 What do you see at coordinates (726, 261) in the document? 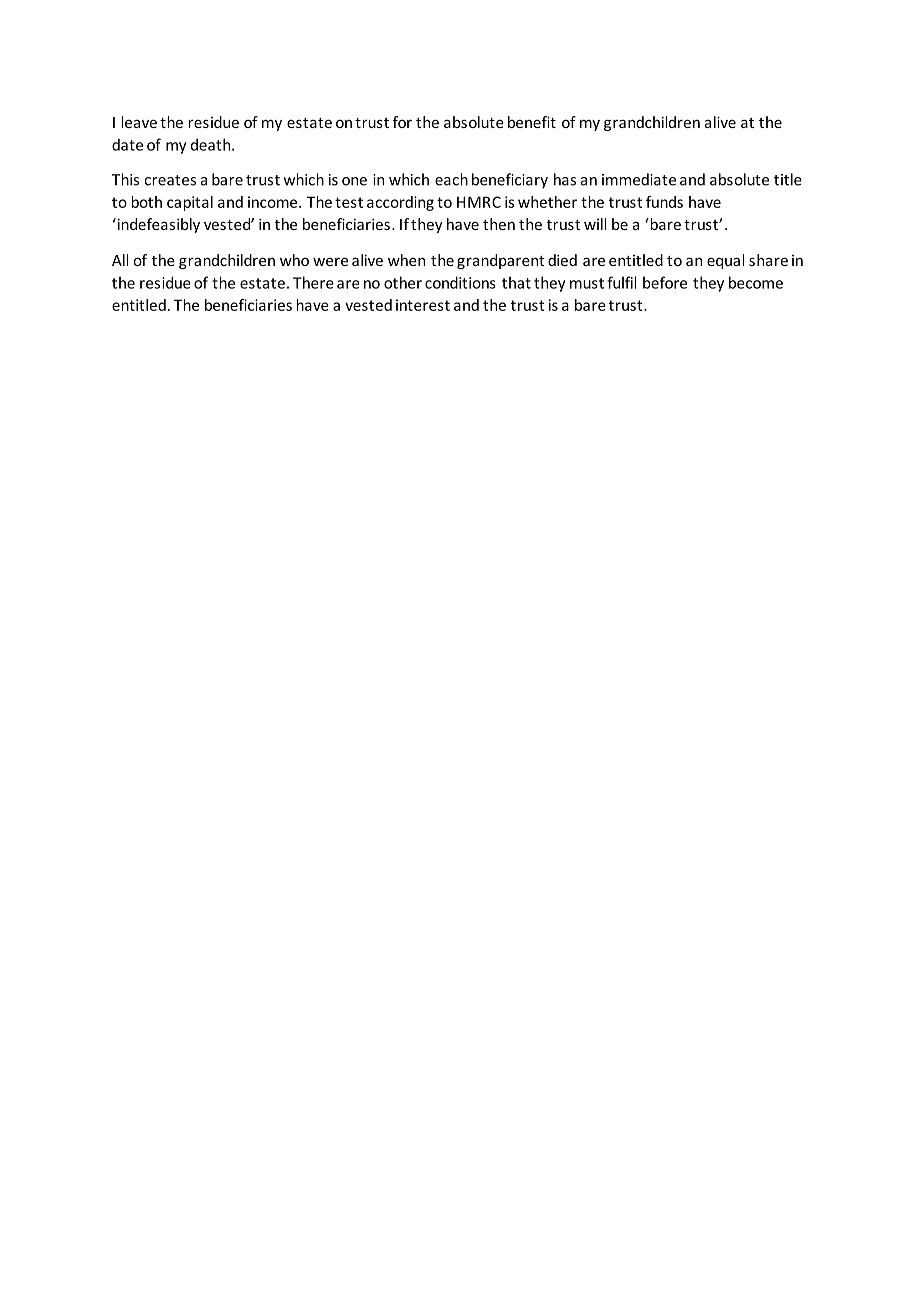
I see `equal` at bounding box center [726, 261].
